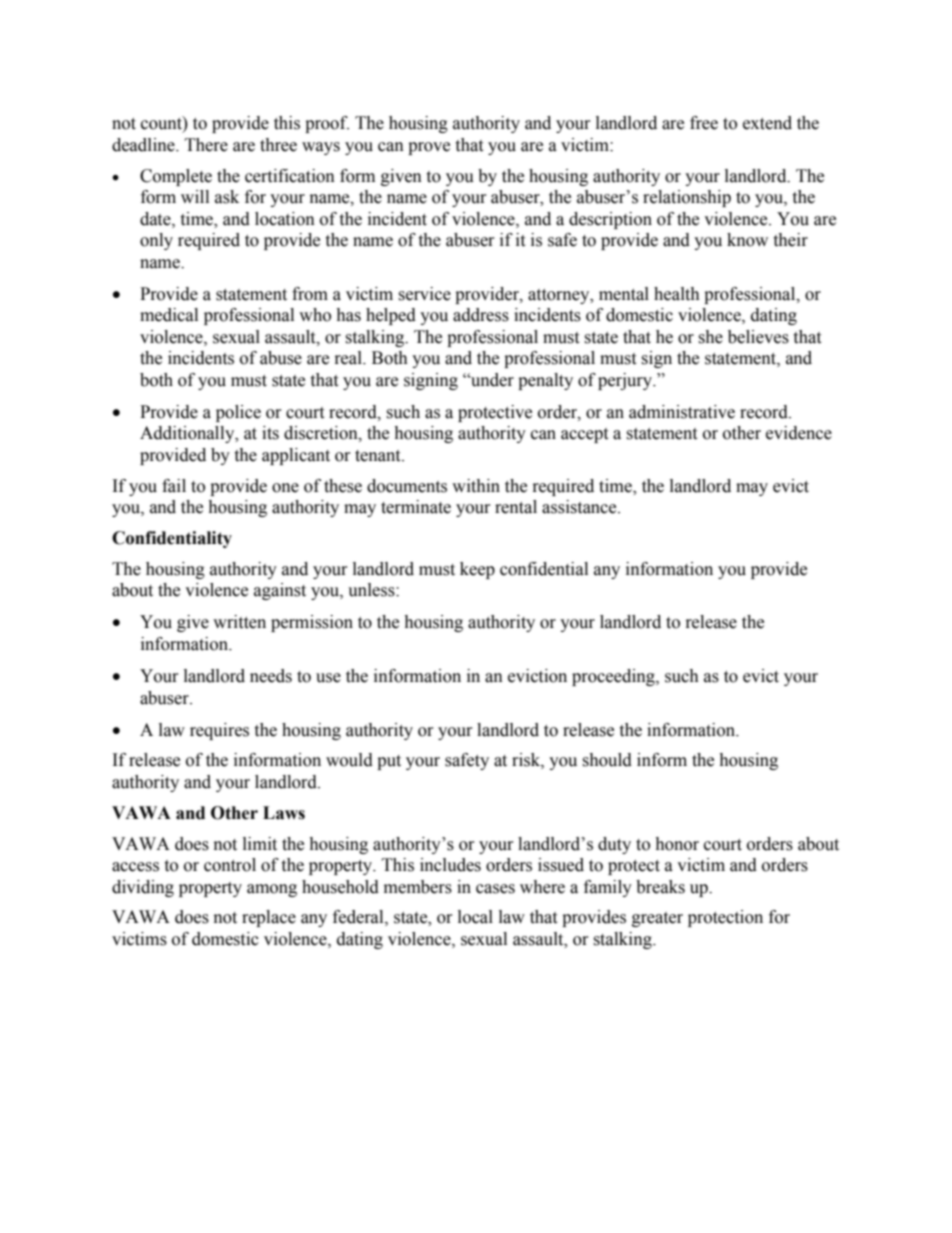 The image size is (952, 1233). What do you see at coordinates (516, 507) in the screenshot?
I see `rental` at bounding box center [516, 507].
